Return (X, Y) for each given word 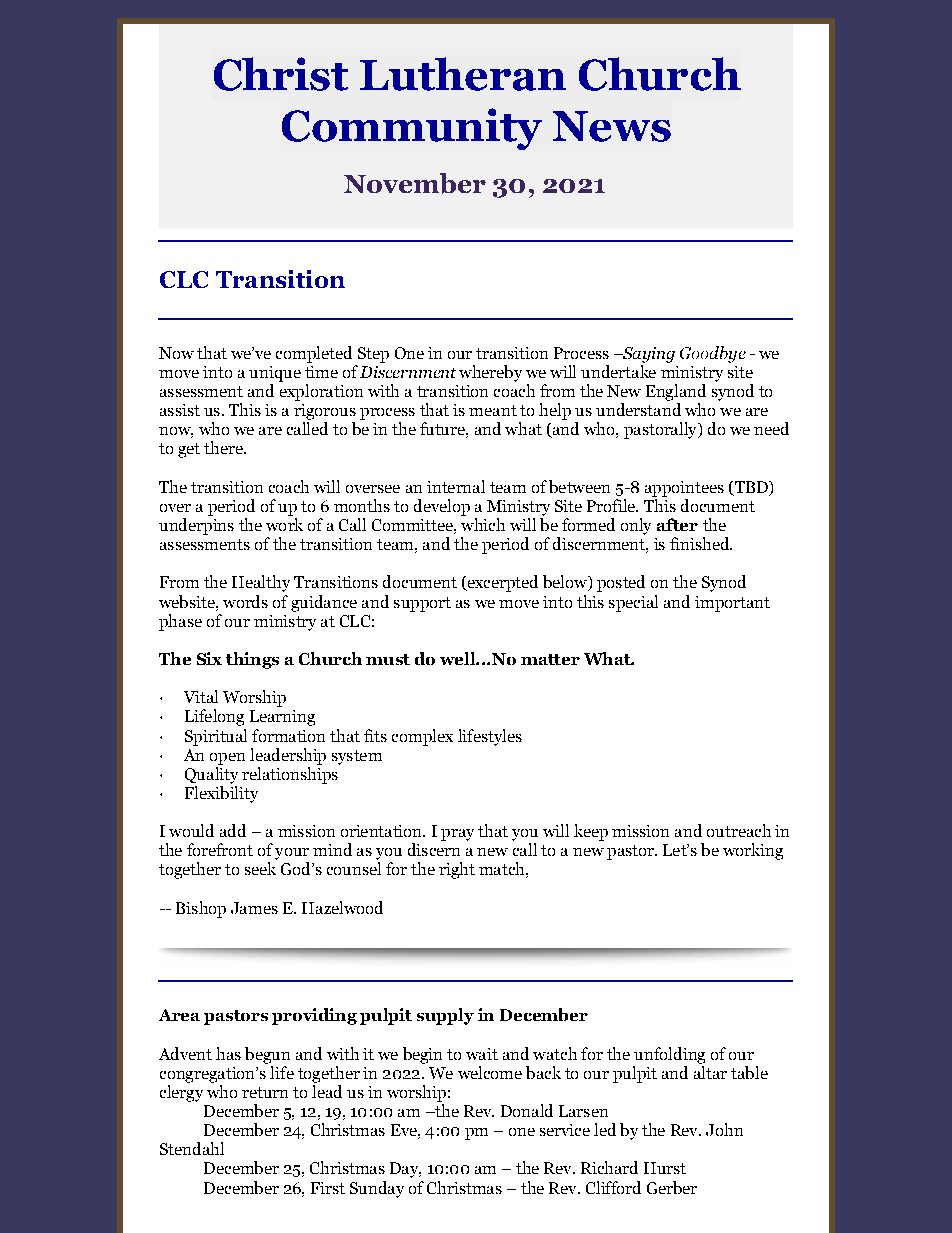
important (732, 604)
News (612, 126)
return (265, 1092)
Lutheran (463, 74)
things (252, 660)
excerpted (501, 583)
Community (412, 129)
